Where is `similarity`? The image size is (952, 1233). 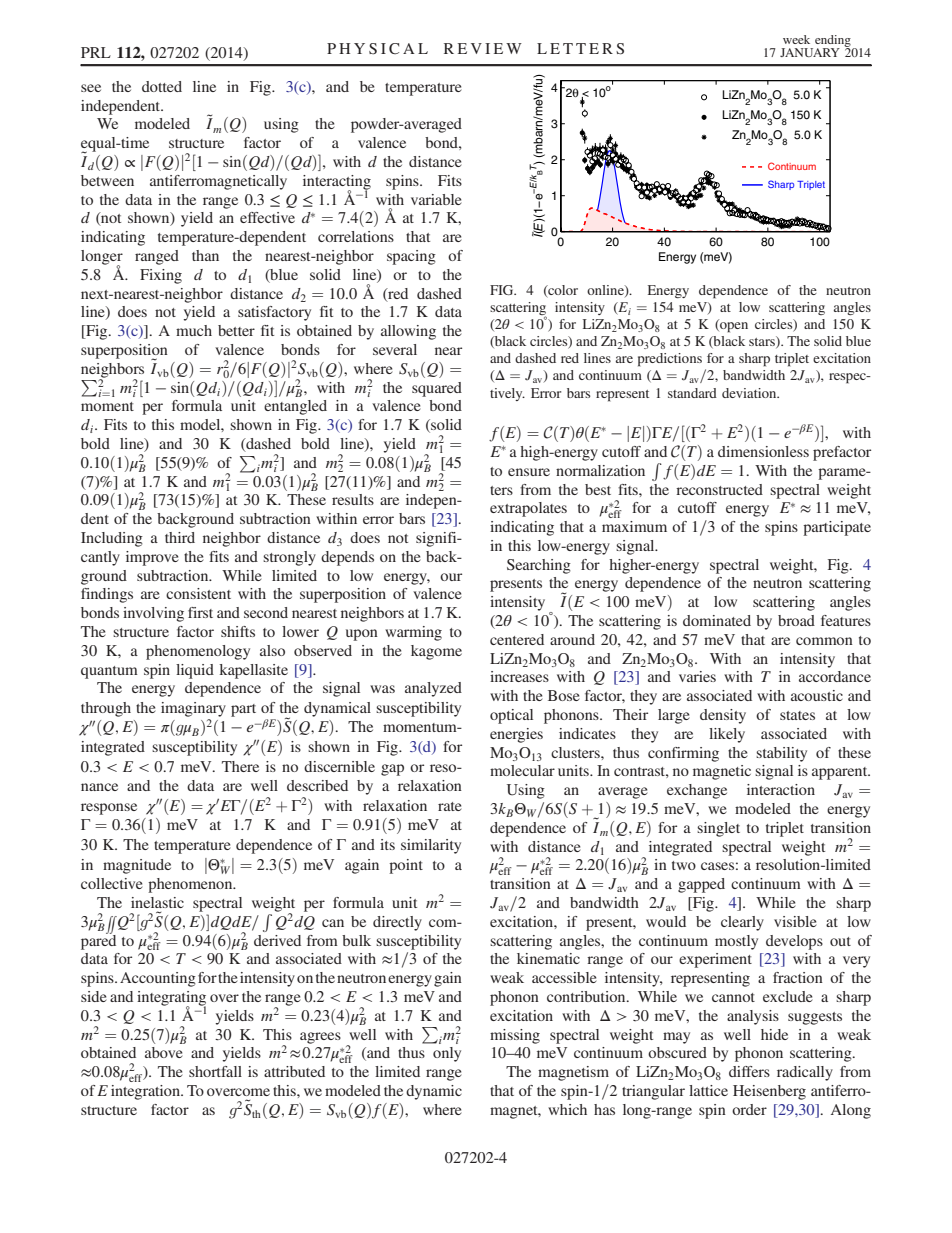
similarity is located at coordinates (431, 846).
